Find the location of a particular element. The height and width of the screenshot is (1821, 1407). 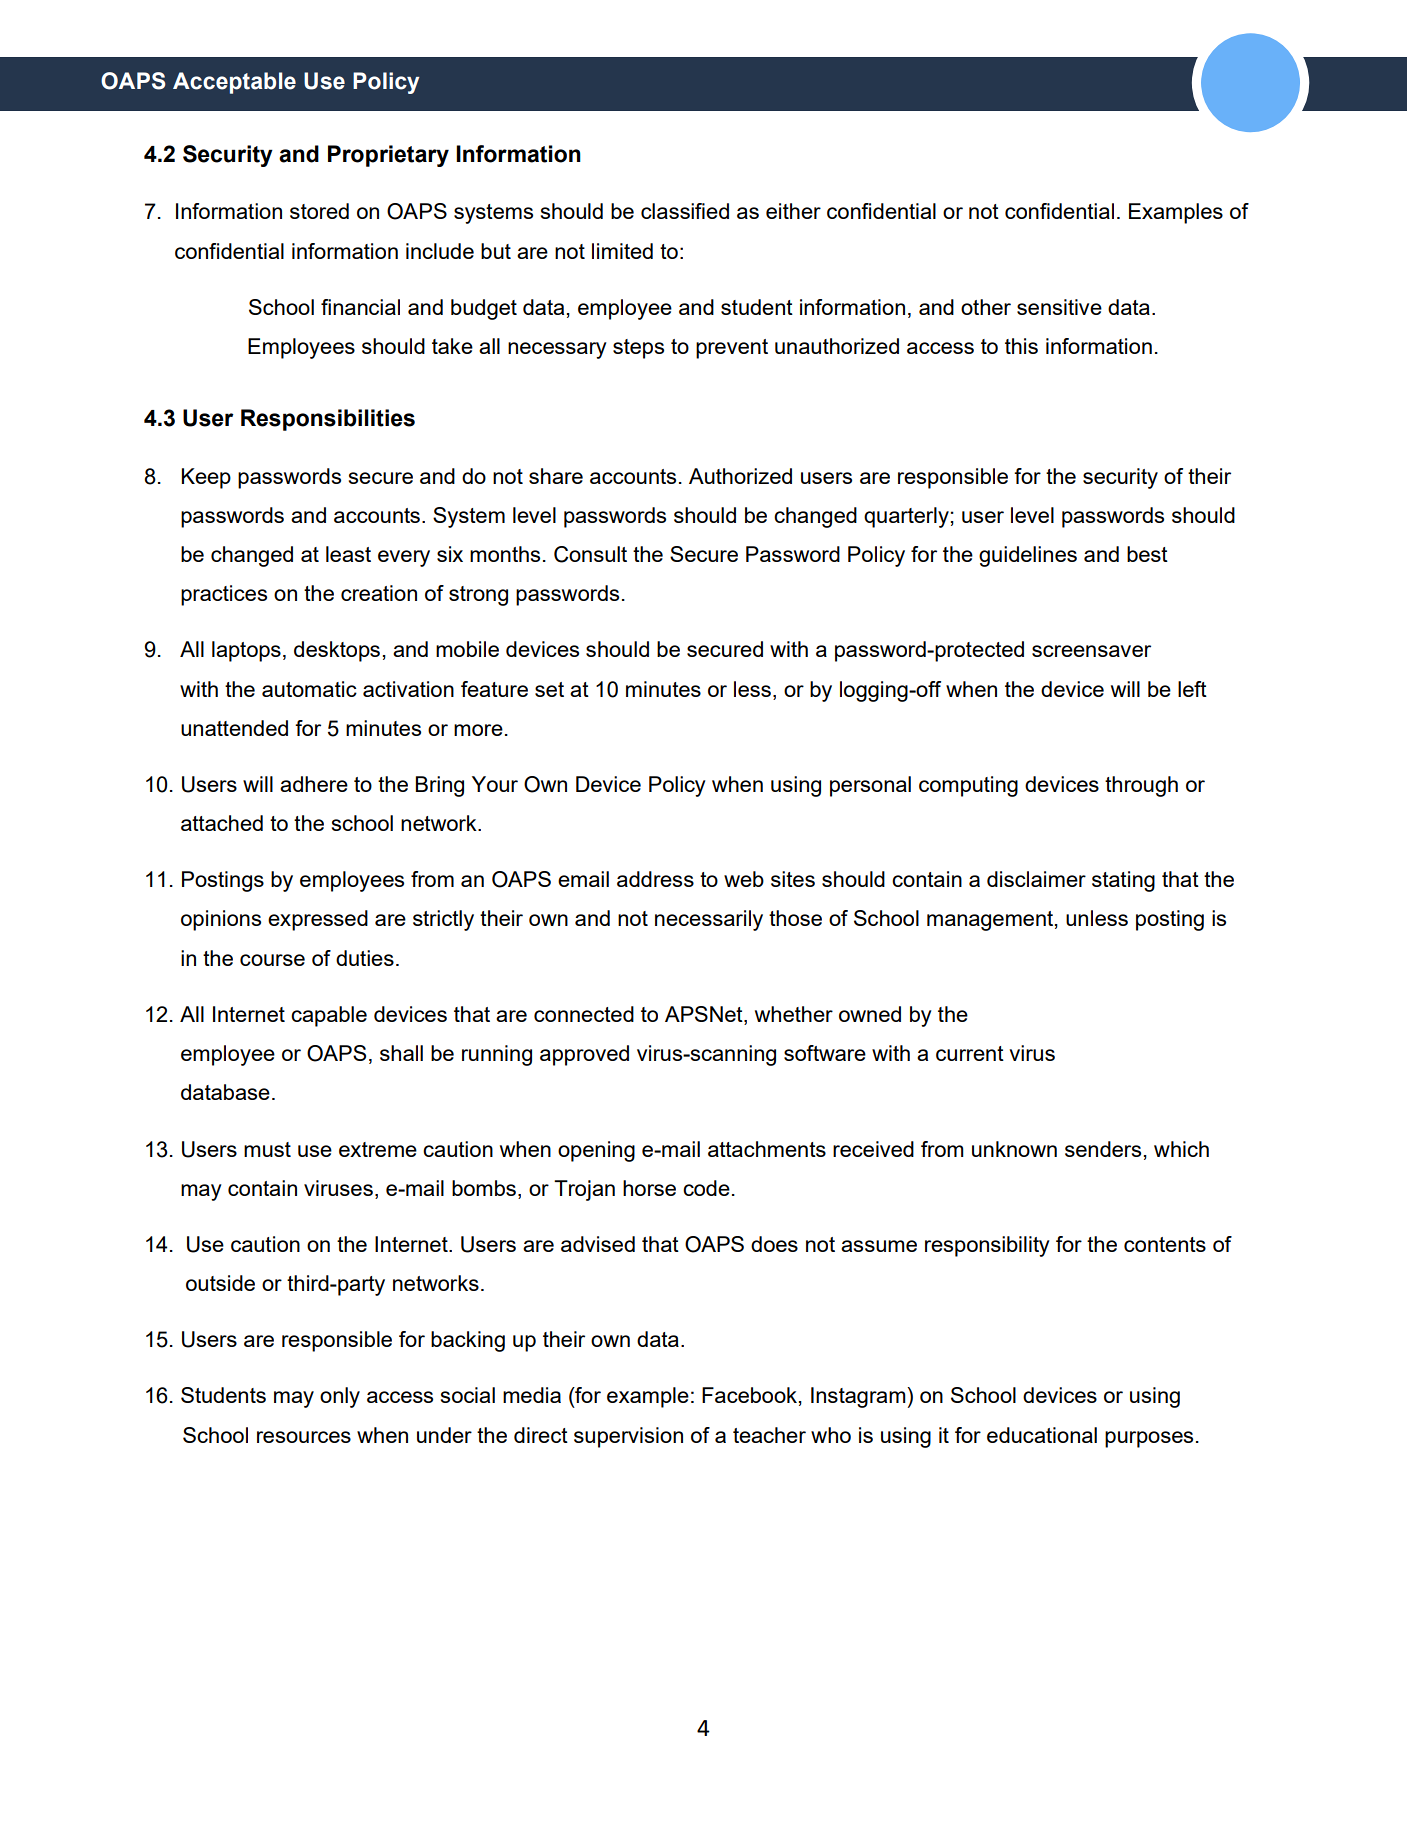

personal is located at coordinates (870, 786).
